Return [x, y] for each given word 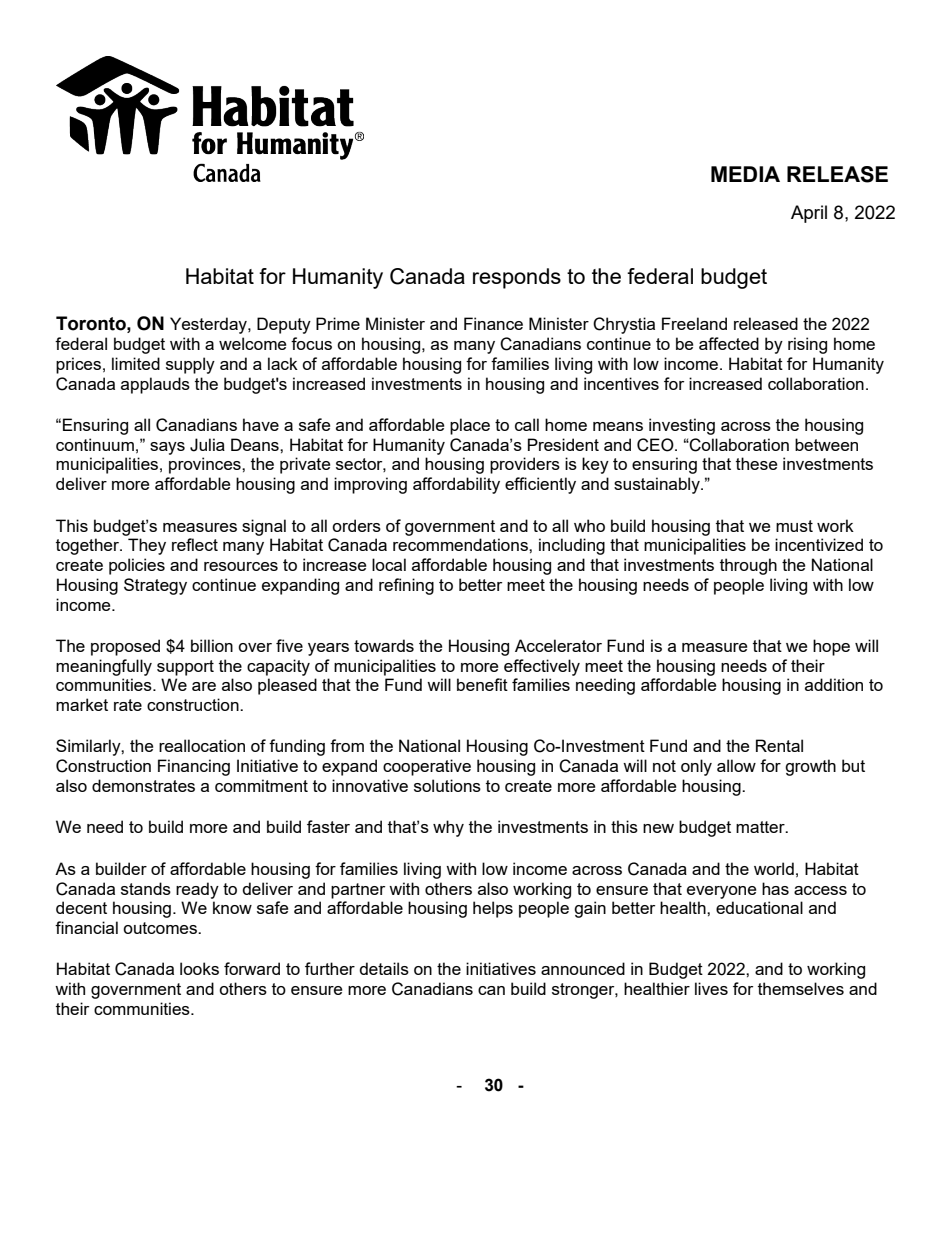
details [384, 968]
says [167, 448]
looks [199, 968]
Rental [779, 745]
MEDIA [745, 174]
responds [517, 278]
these [756, 463]
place [470, 426]
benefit [482, 684]
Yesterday [209, 325]
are [204, 686]
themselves [801, 988]
